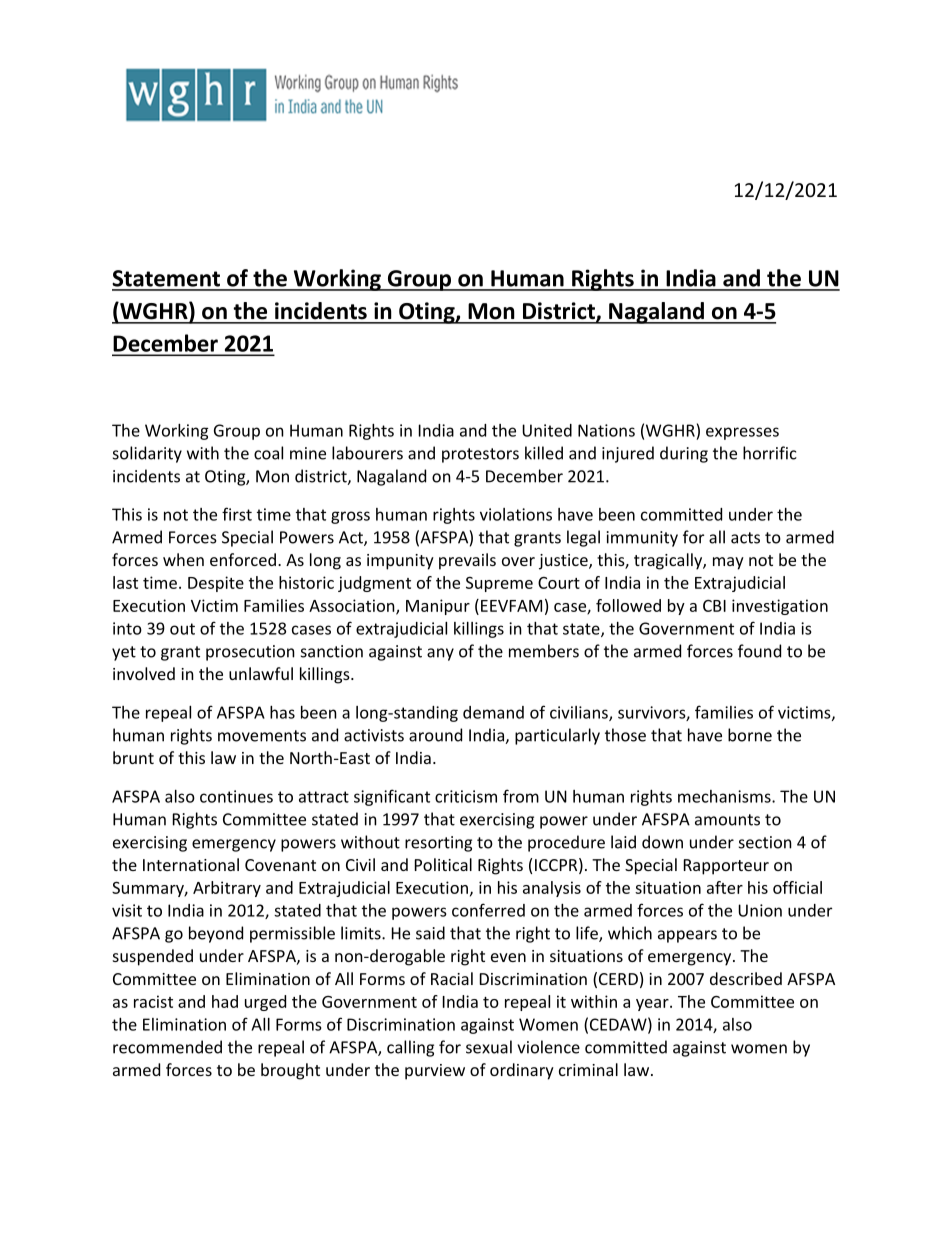 The width and height of the page is (952, 1233). What do you see at coordinates (147, 454) in the page?
I see `solidarity` at bounding box center [147, 454].
